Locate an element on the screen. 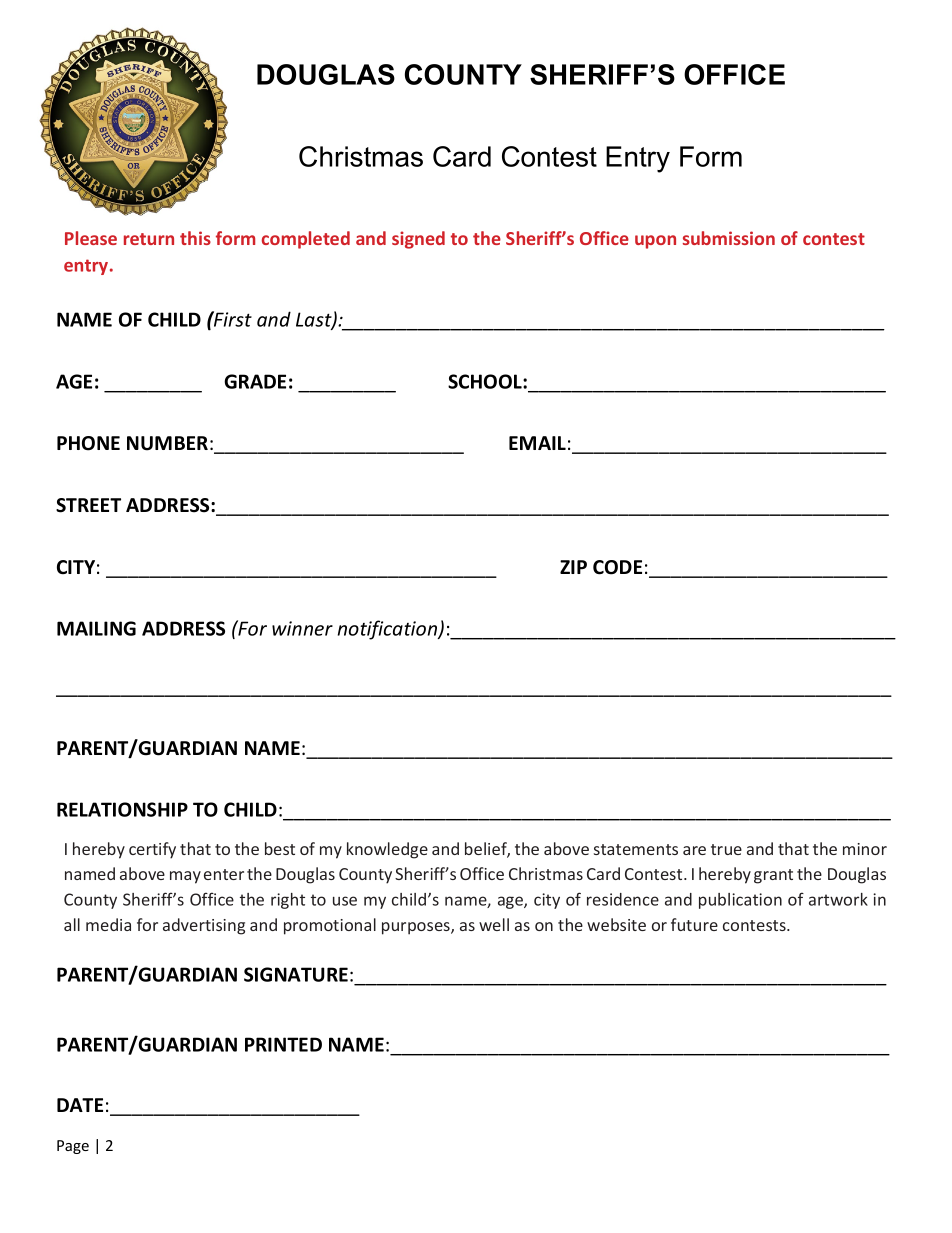 This screenshot has width=952, height=1233. Page is located at coordinates (73, 1147).
